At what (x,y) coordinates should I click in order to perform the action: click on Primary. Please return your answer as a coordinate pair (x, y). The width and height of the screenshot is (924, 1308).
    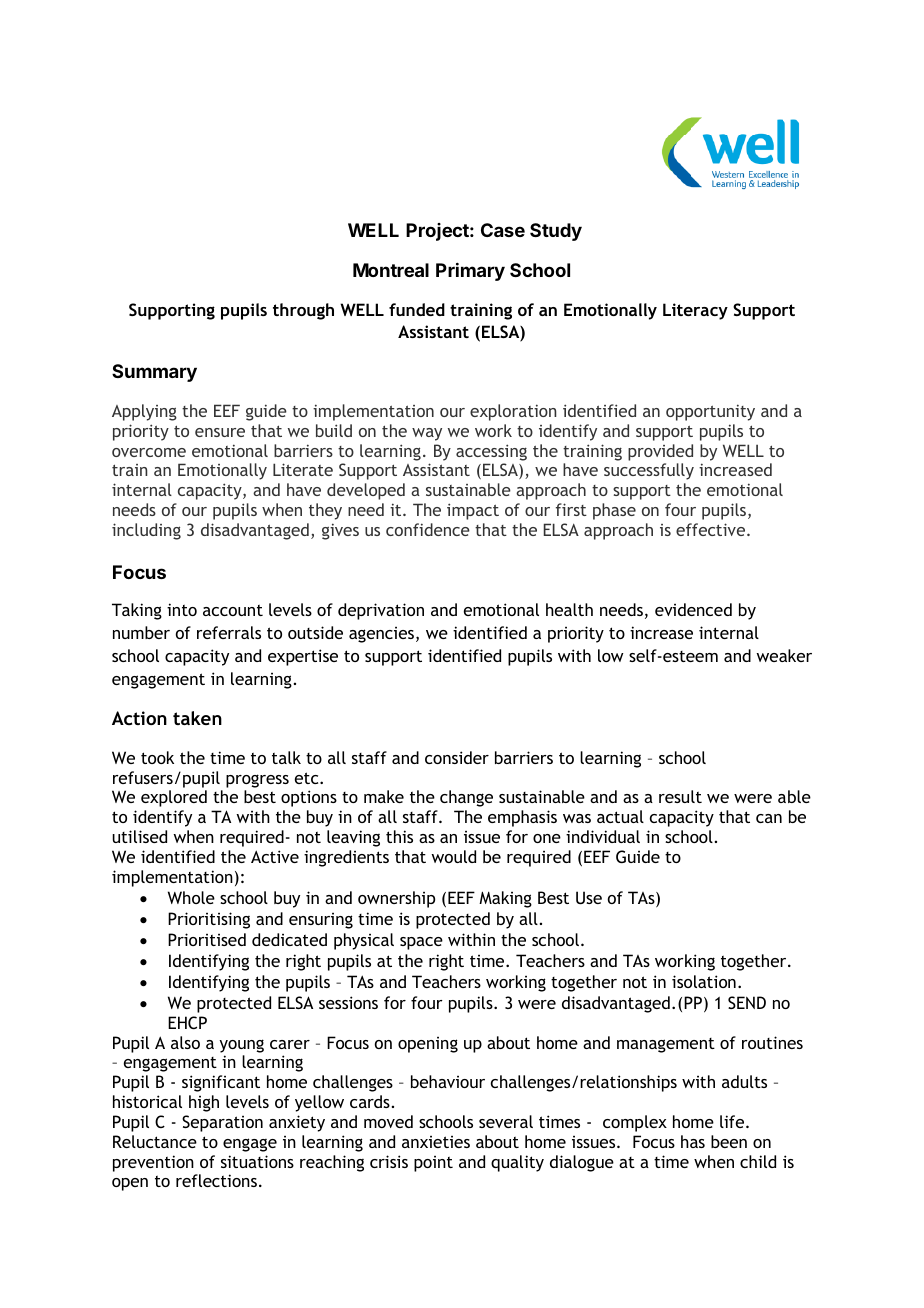
    Looking at the image, I should click on (470, 272).
